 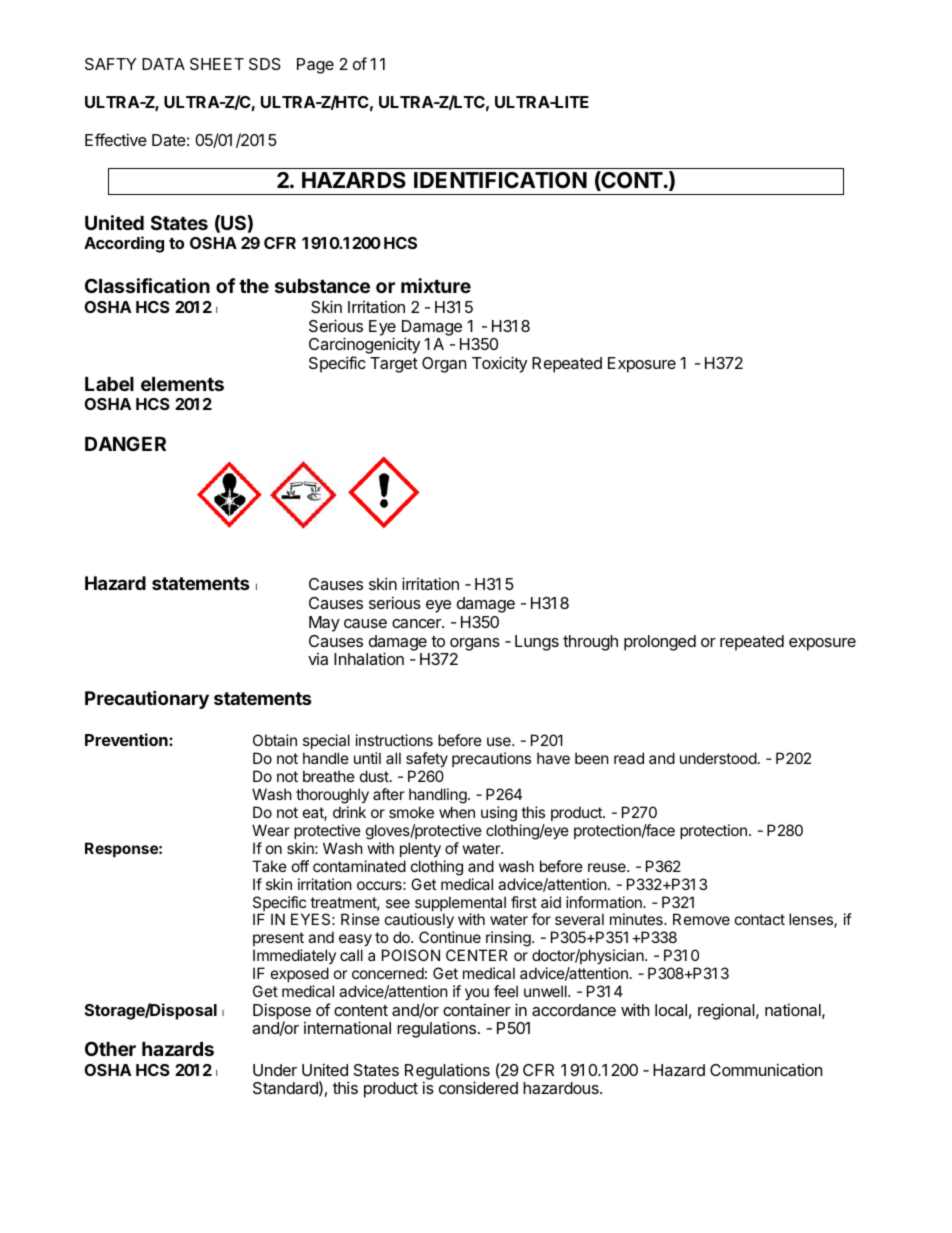 What do you see at coordinates (436, 285) in the page?
I see `mixture` at bounding box center [436, 285].
